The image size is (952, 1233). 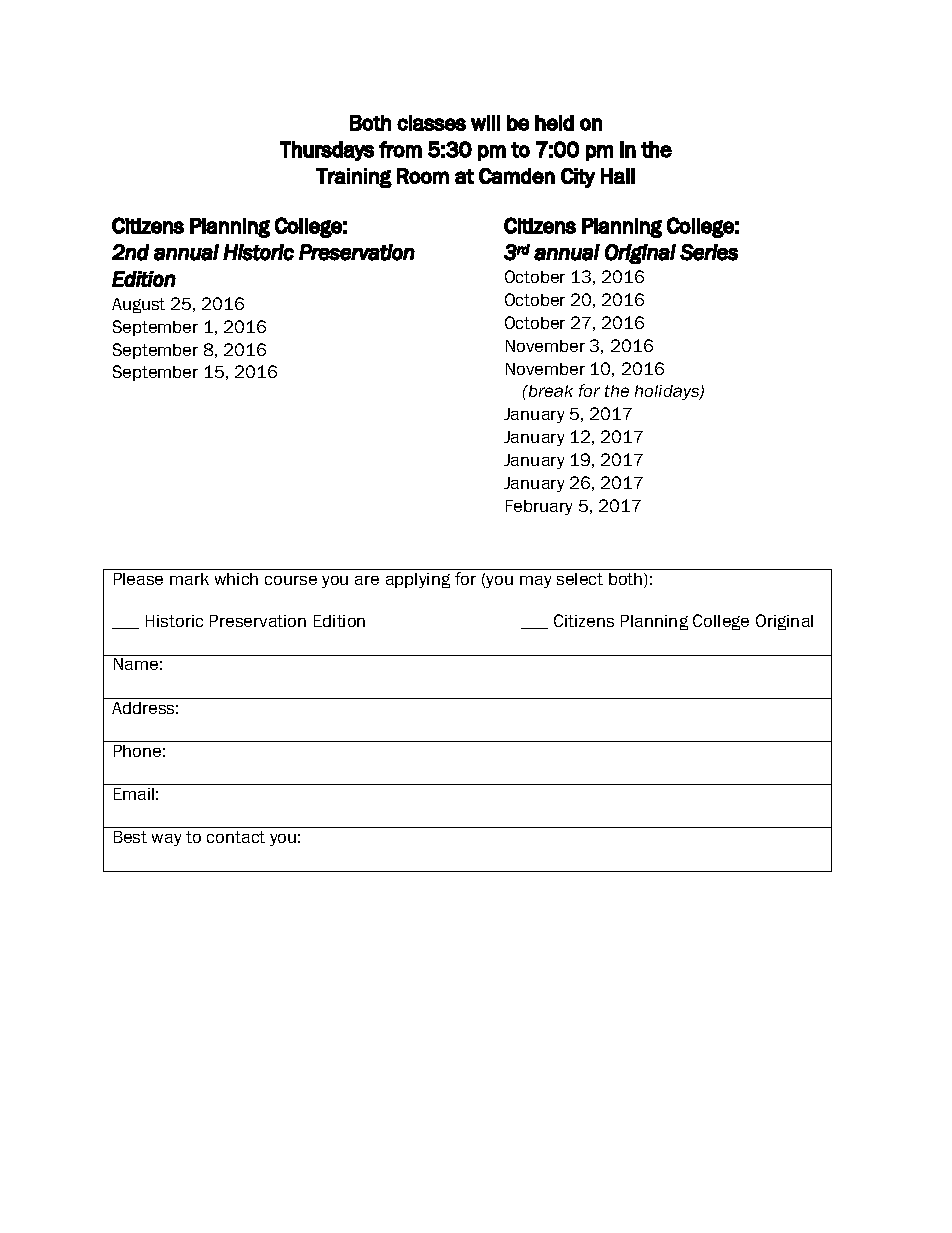 I want to click on break, so click(x=549, y=391).
